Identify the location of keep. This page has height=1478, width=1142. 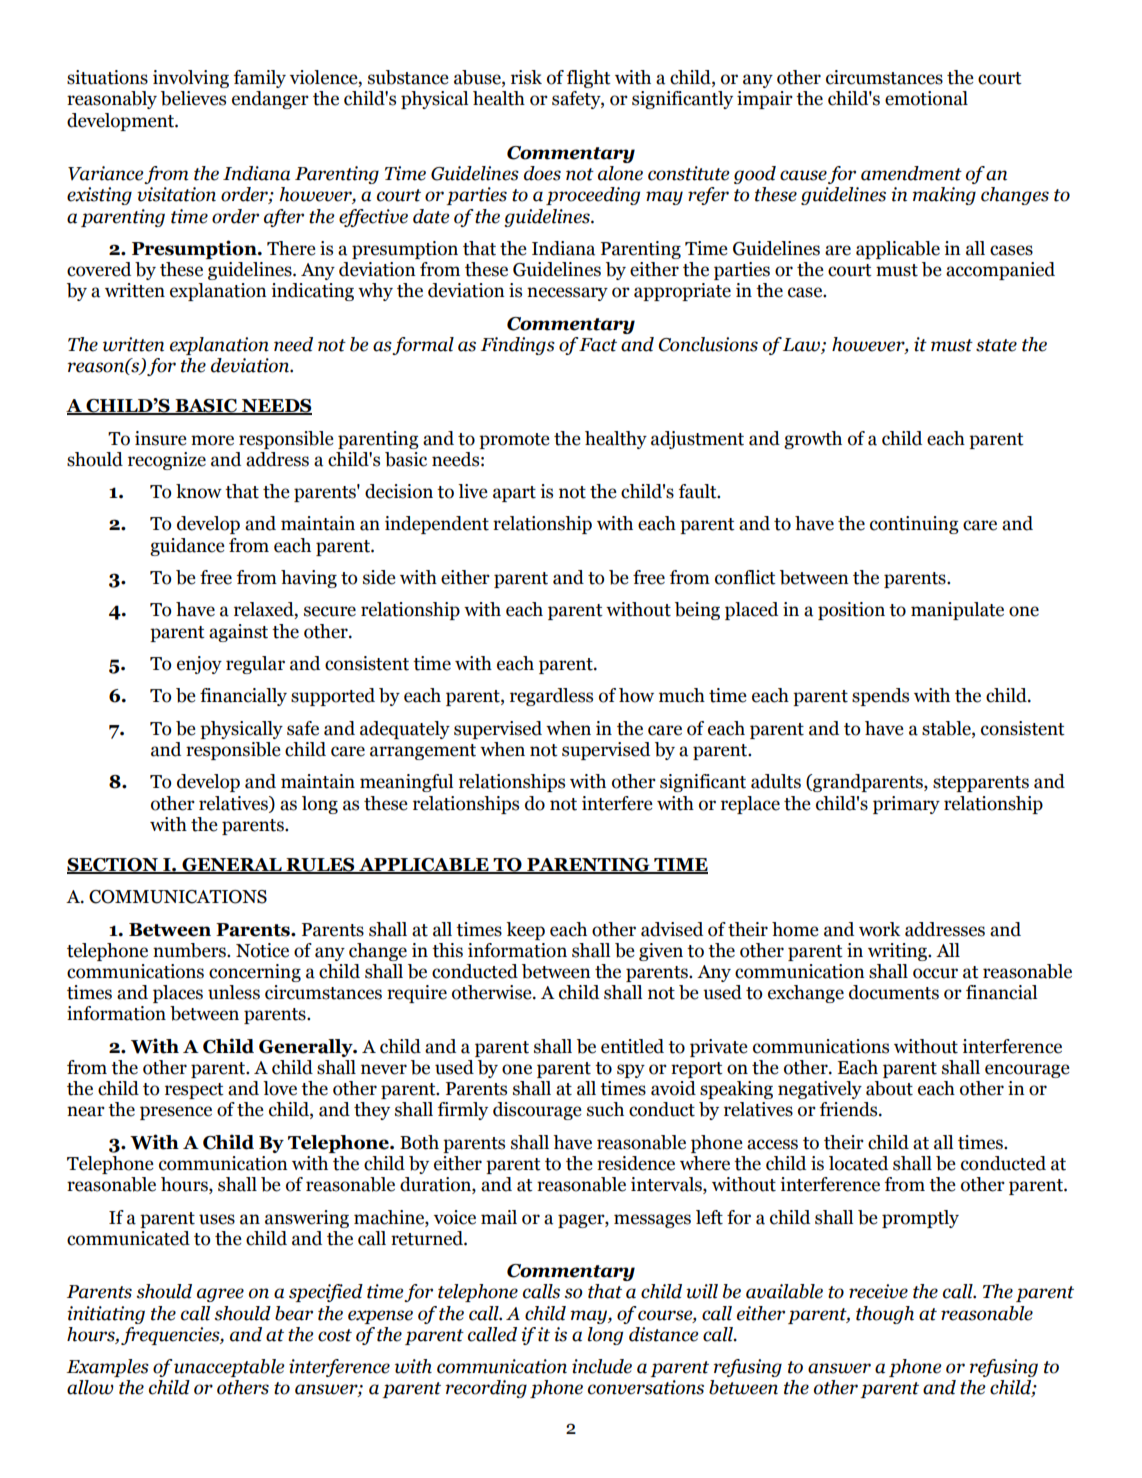
(525, 931).
